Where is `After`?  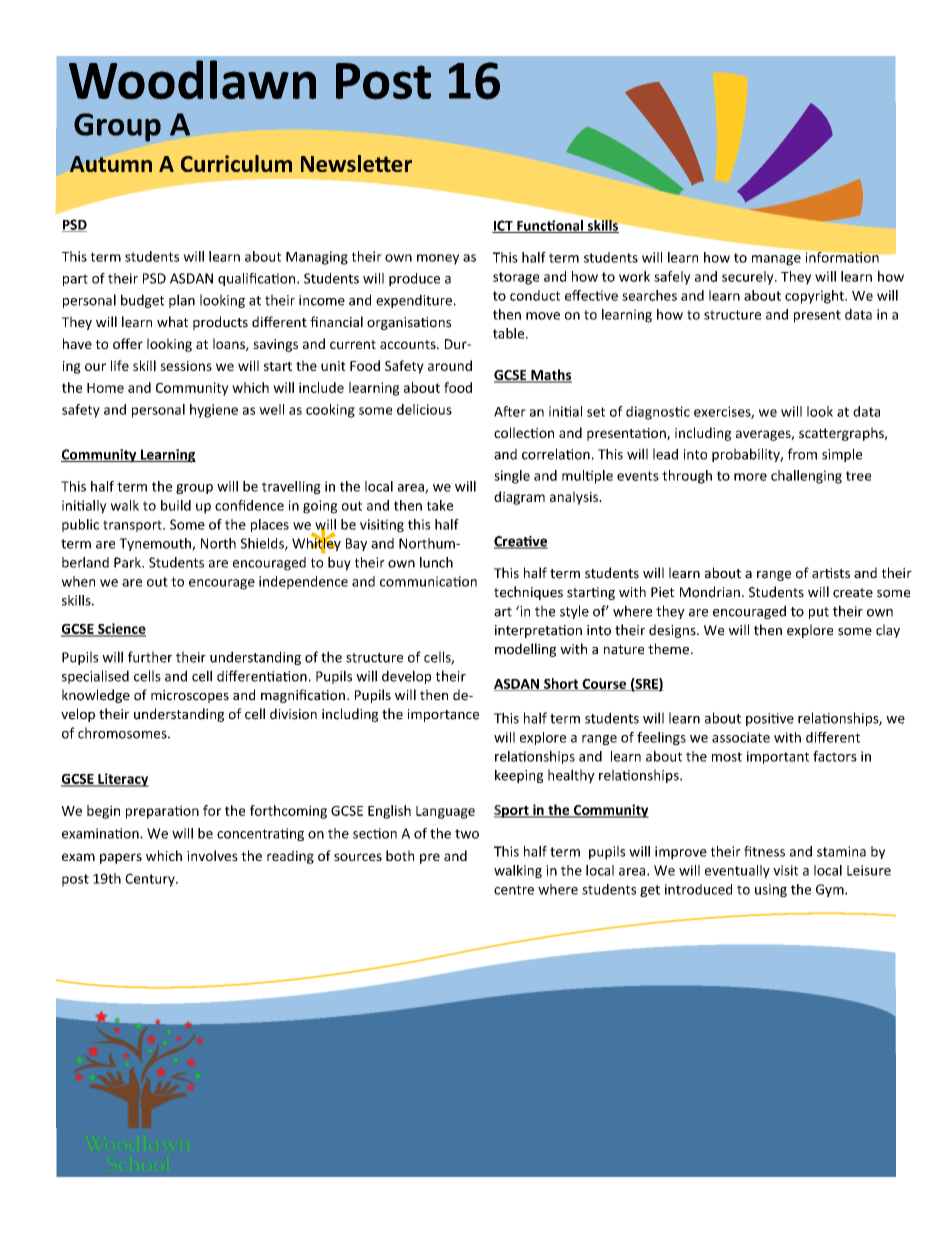
After is located at coordinates (510, 411).
